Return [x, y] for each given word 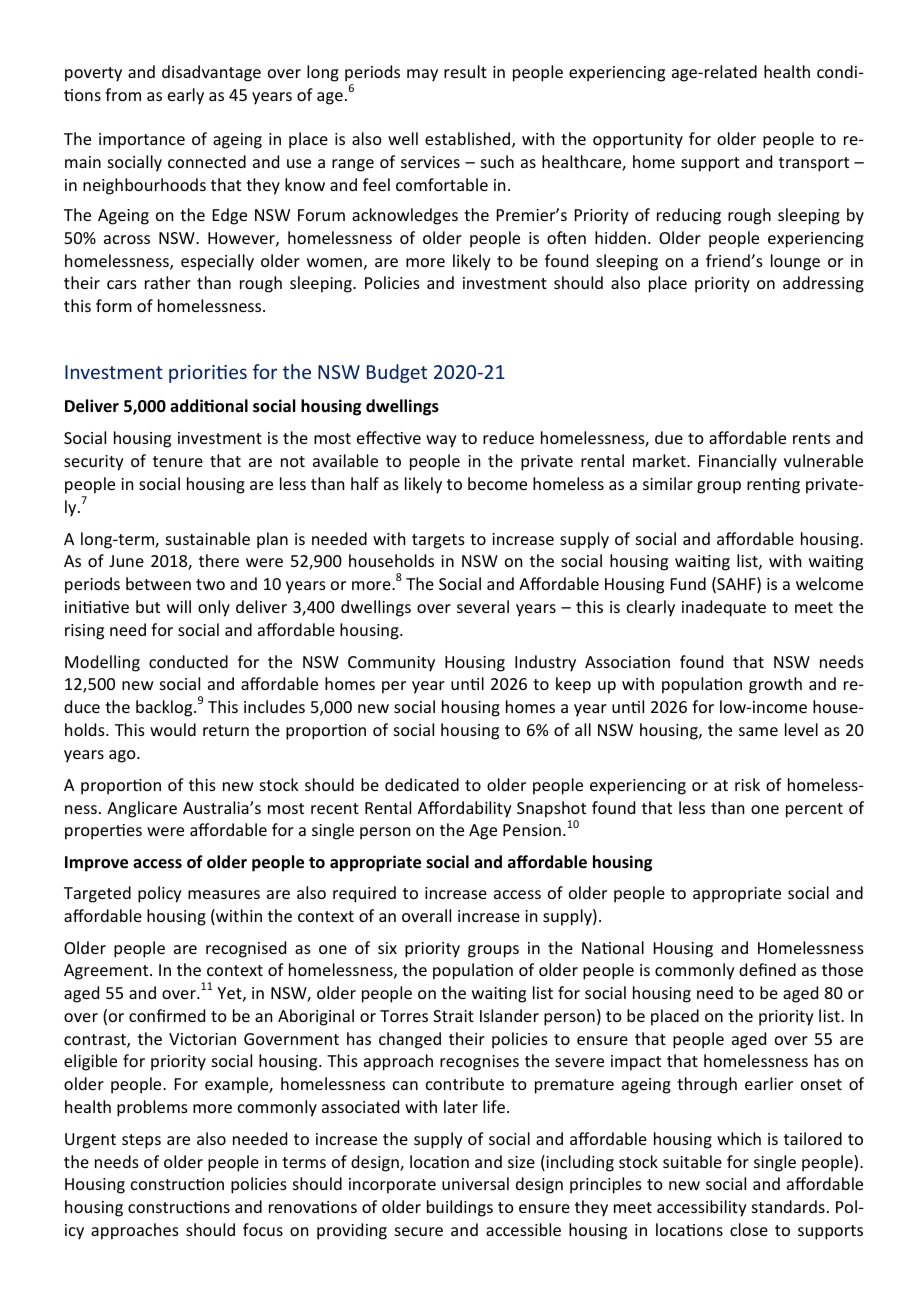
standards [788, 1206]
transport [814, 164]
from [123, 94]
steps [141, 1141]
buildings [460, 1208]
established [469, 140]
